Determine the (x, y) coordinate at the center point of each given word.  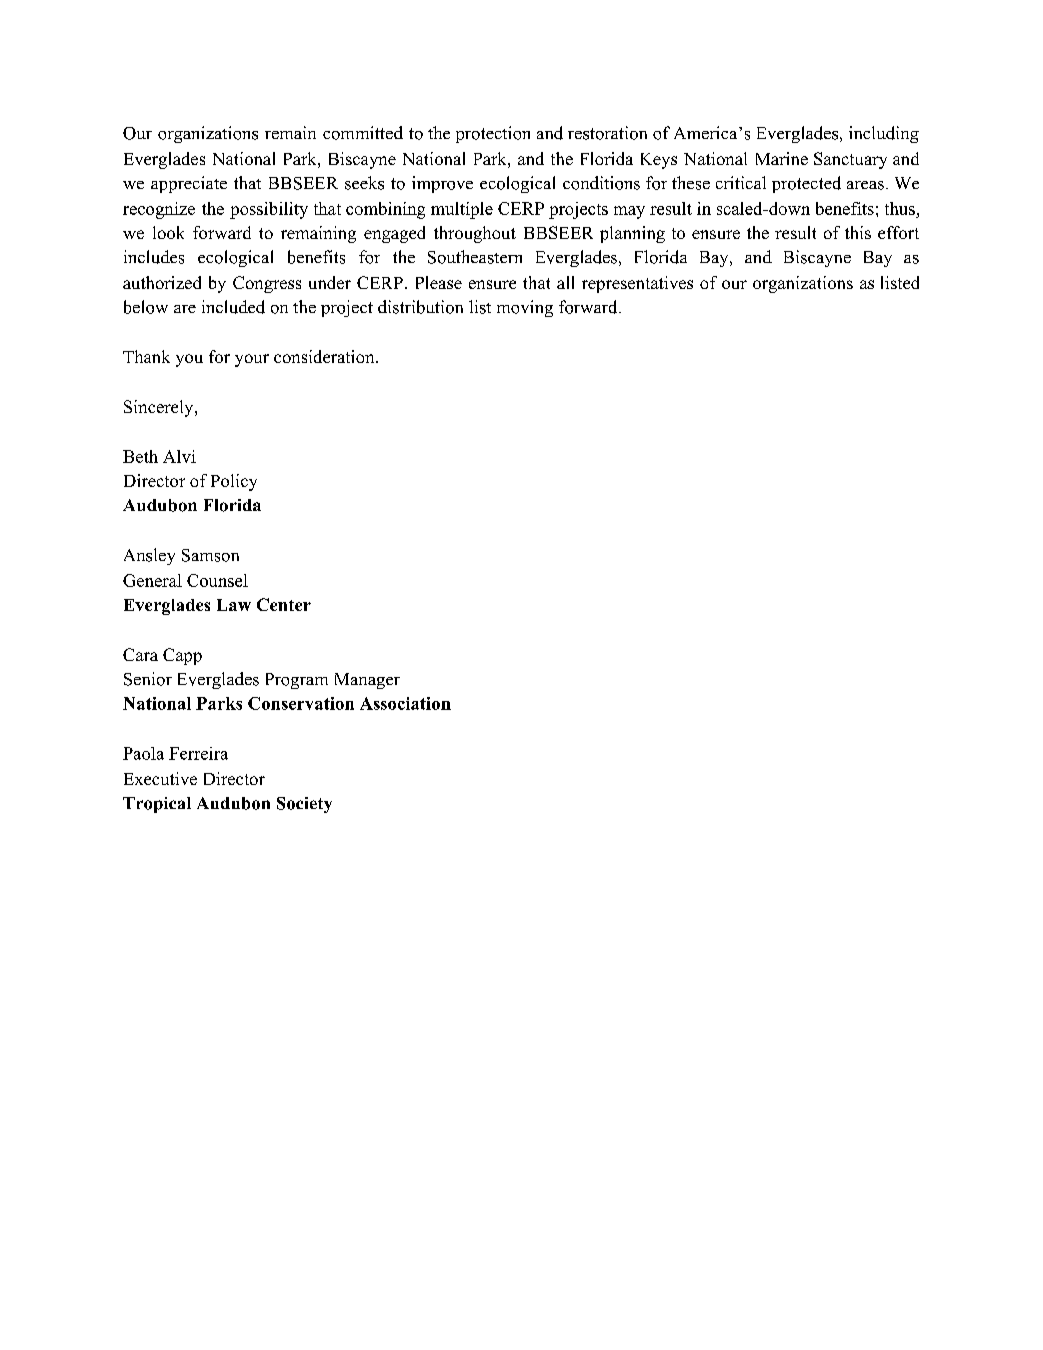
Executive (160, 778)
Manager (367, 681)
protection (493, 134)
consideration (325, 356)
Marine (782, 158)
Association (405, 703)
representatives (637, 284)
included (233, 307)
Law (234, 605)
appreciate (189, 184)
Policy (234, 482)
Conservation (301, 703)
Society (304, 805)
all (565, 282)
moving (525, 308)
